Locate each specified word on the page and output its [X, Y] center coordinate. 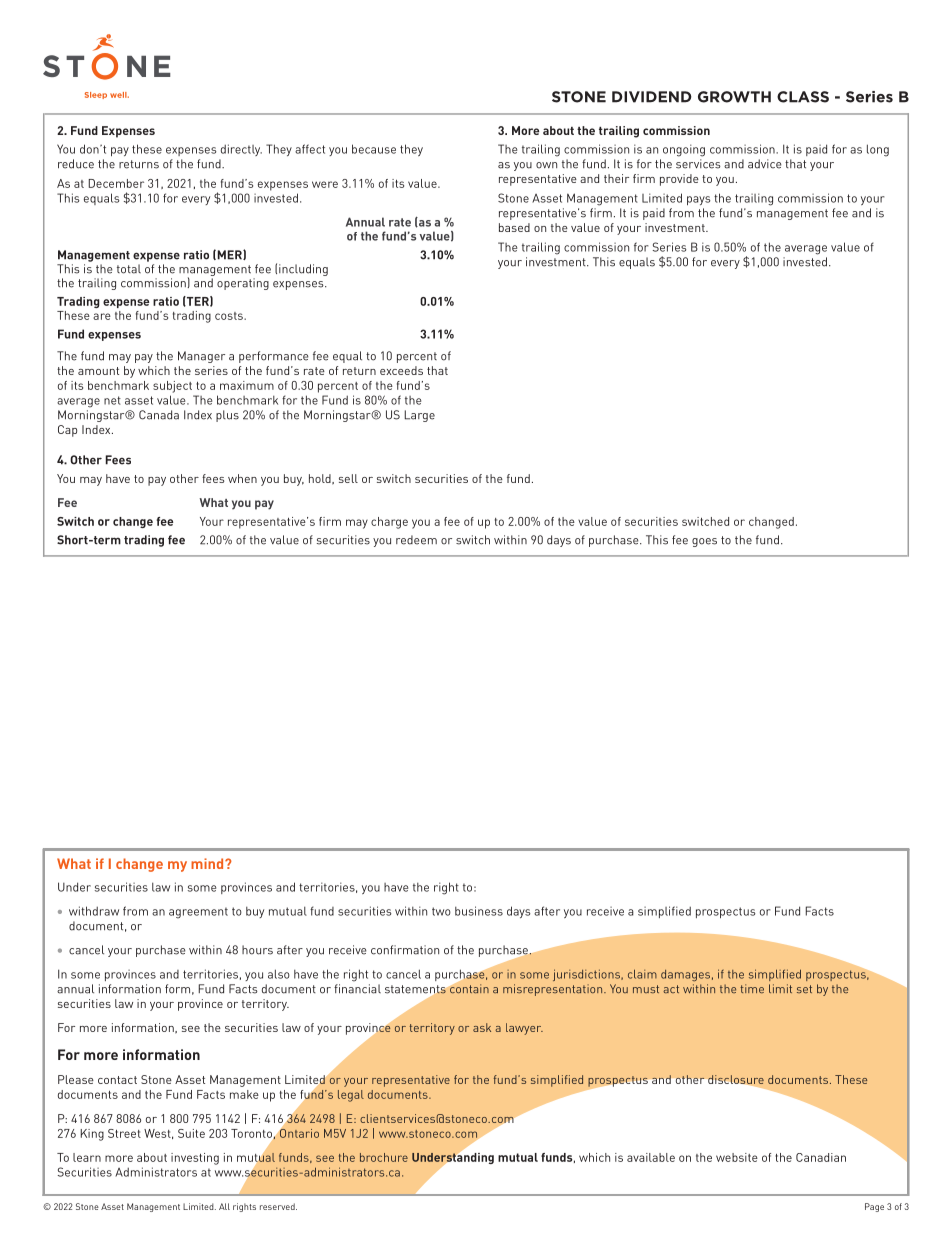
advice [765, 164]
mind [208, 863]
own [546, 165]
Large [419, 416]
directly [241, 150]
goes [704, 542]
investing [195, 1159]
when [242, 478]
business [479, 911]
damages [685, 975]
